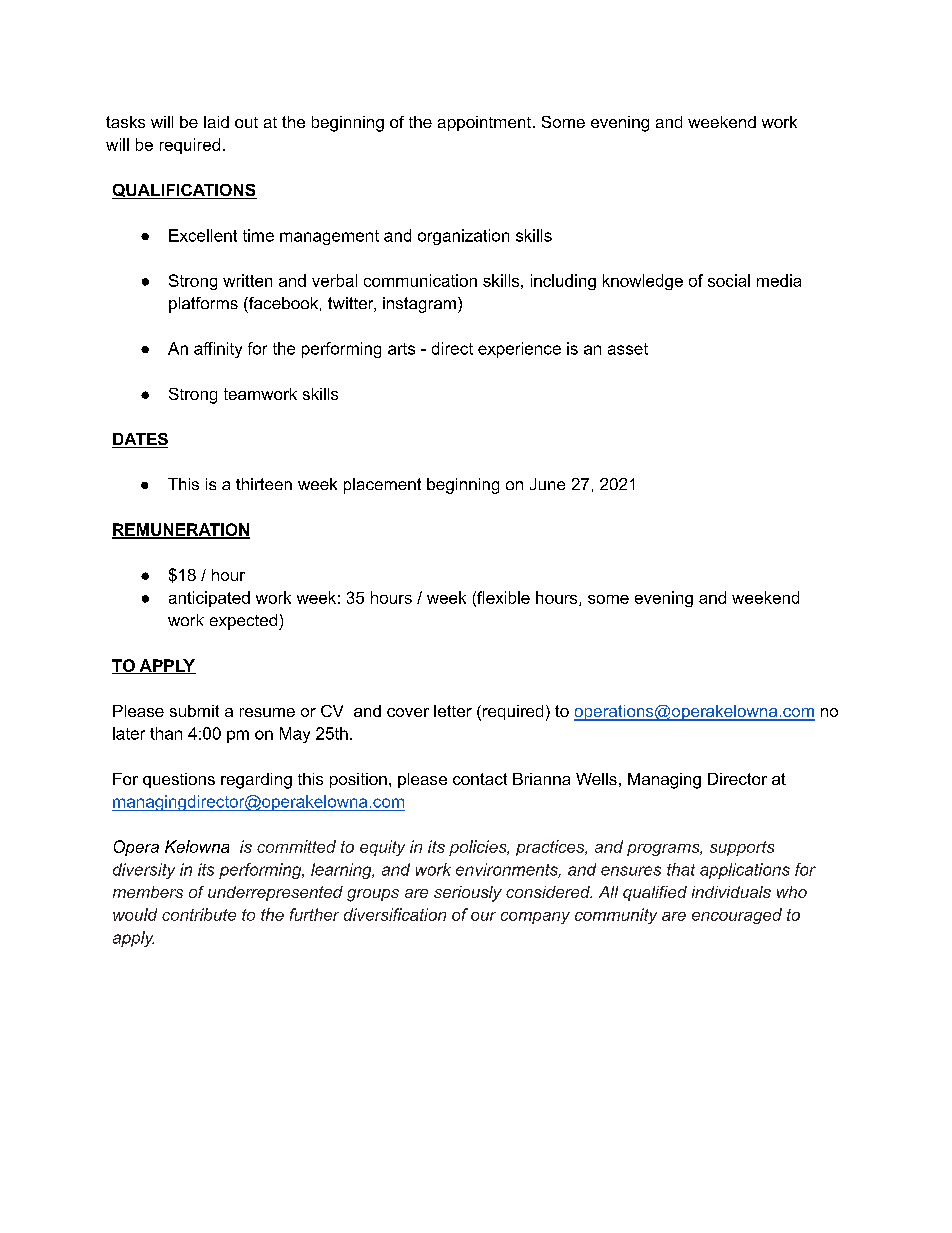 The width and height of the screenshot is (952, 1233). What do you see at coordinates (216, 122) in the screenshot?
I see `laid` at bounding box center [216, 122].
